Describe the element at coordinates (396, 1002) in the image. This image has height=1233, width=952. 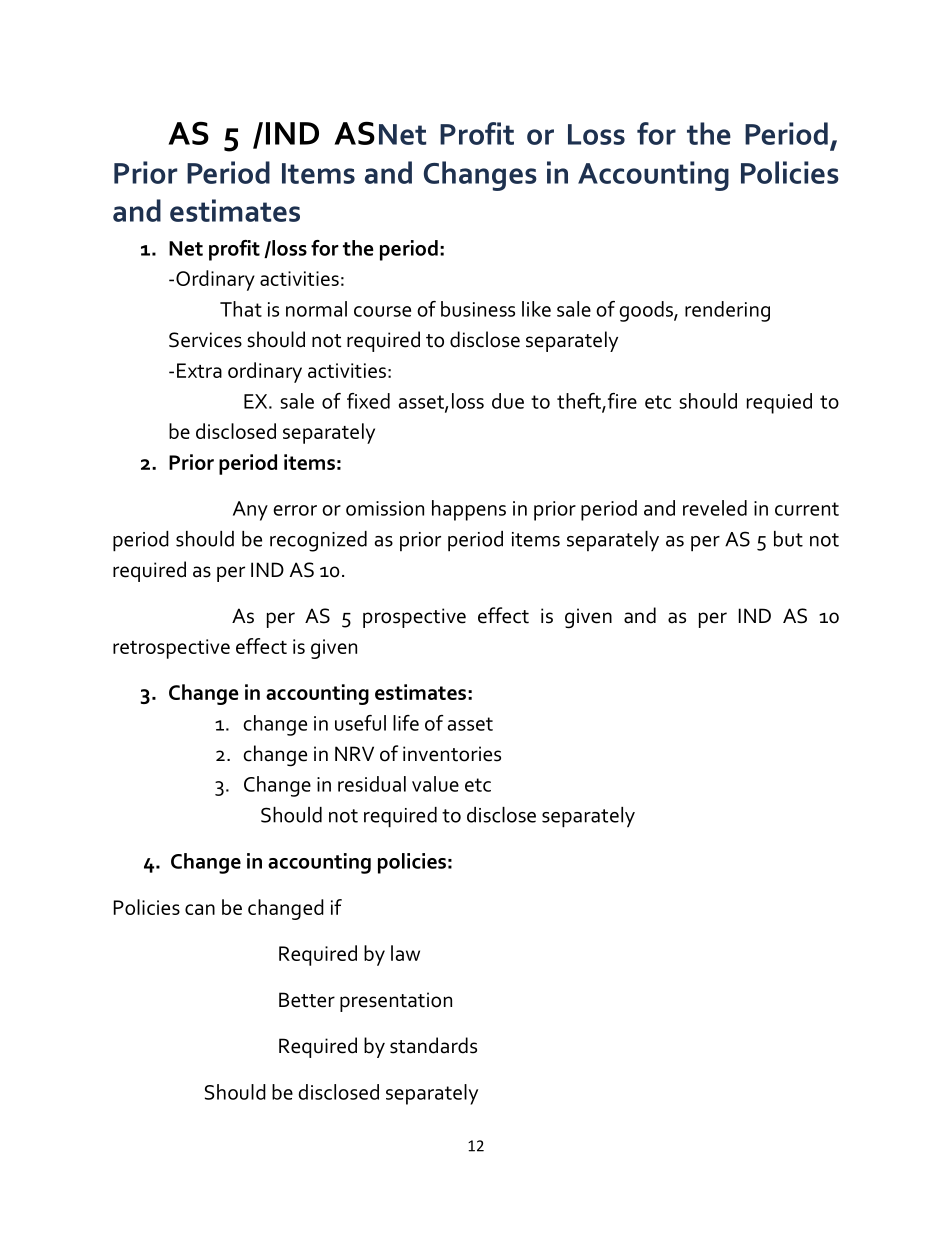
I see `presentation` at that location.
